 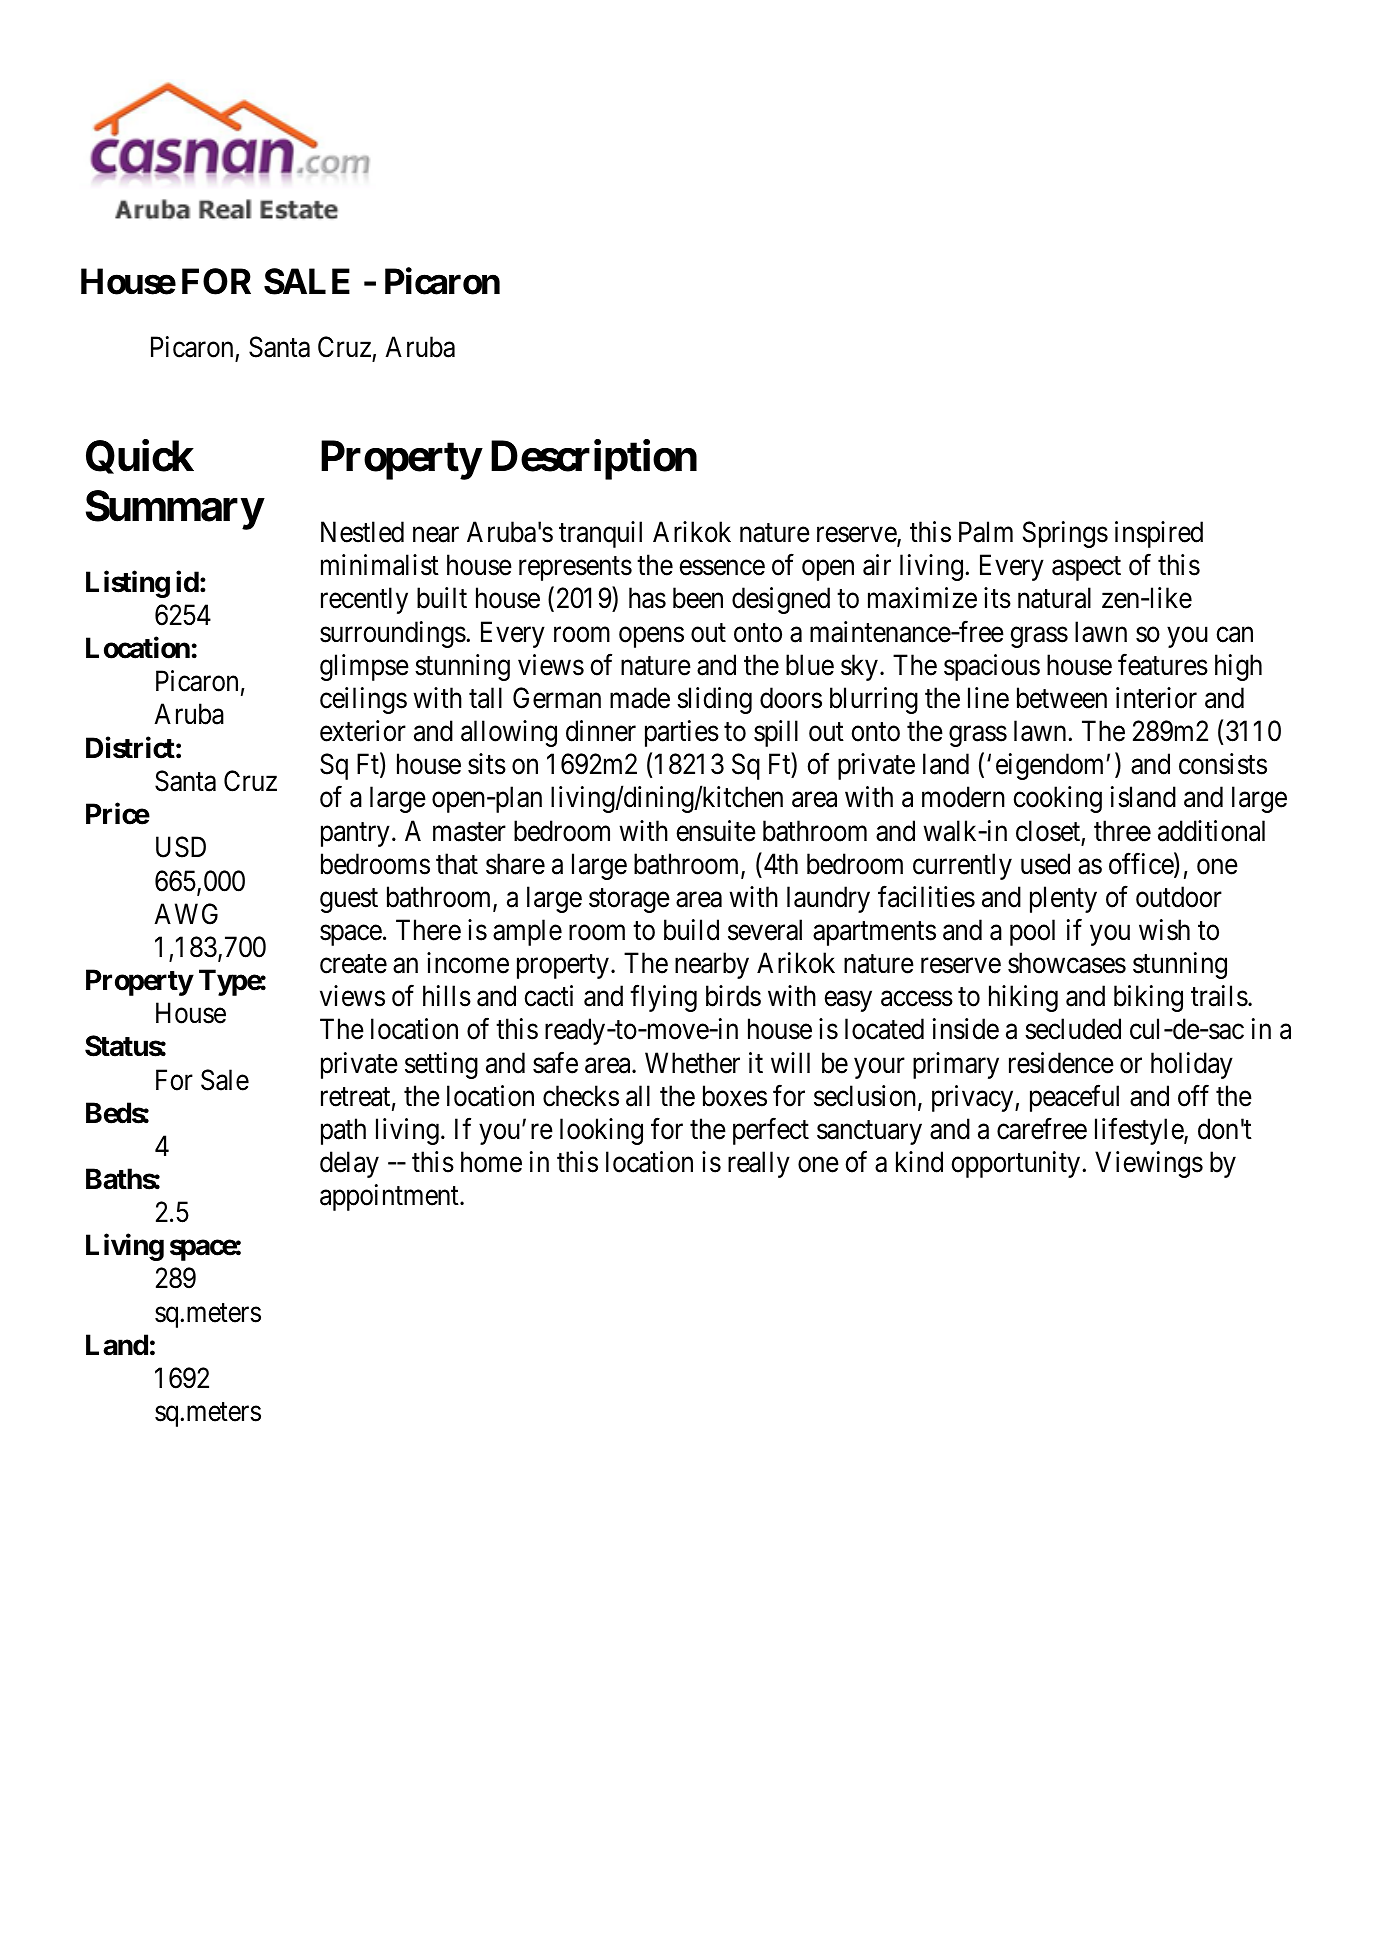 What do you see at coordinates (349, 1164) in the document?
I see `delay` at bounding box center [349, 1164].
